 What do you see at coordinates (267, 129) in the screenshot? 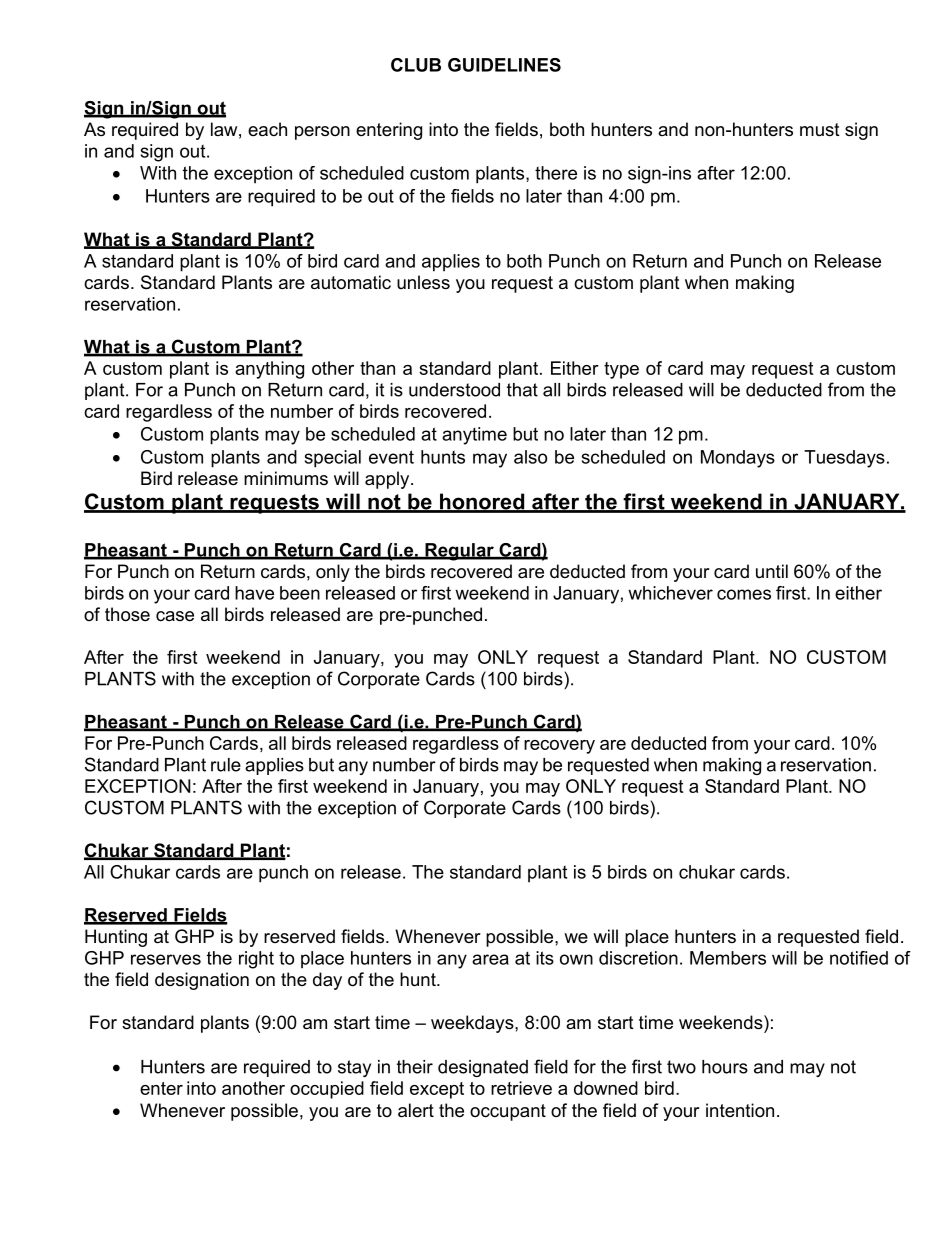
I see `each` at bounding box center [267, 129].
